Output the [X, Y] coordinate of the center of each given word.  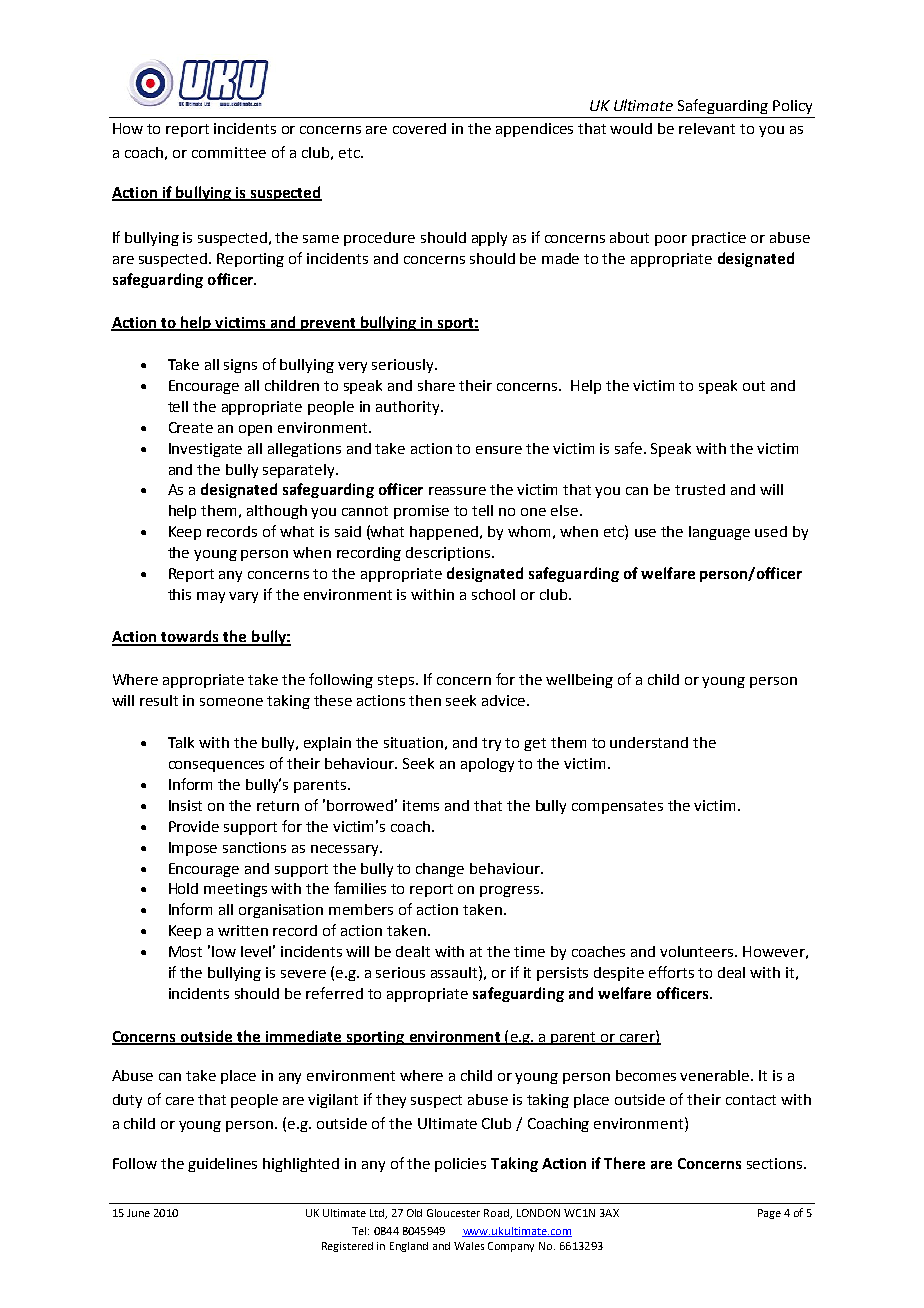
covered [419, 128]
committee [229, 152]
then [425, 700]
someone [231, 702]
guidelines [222, 1165]
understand [649, 742]
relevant [707, 128]
